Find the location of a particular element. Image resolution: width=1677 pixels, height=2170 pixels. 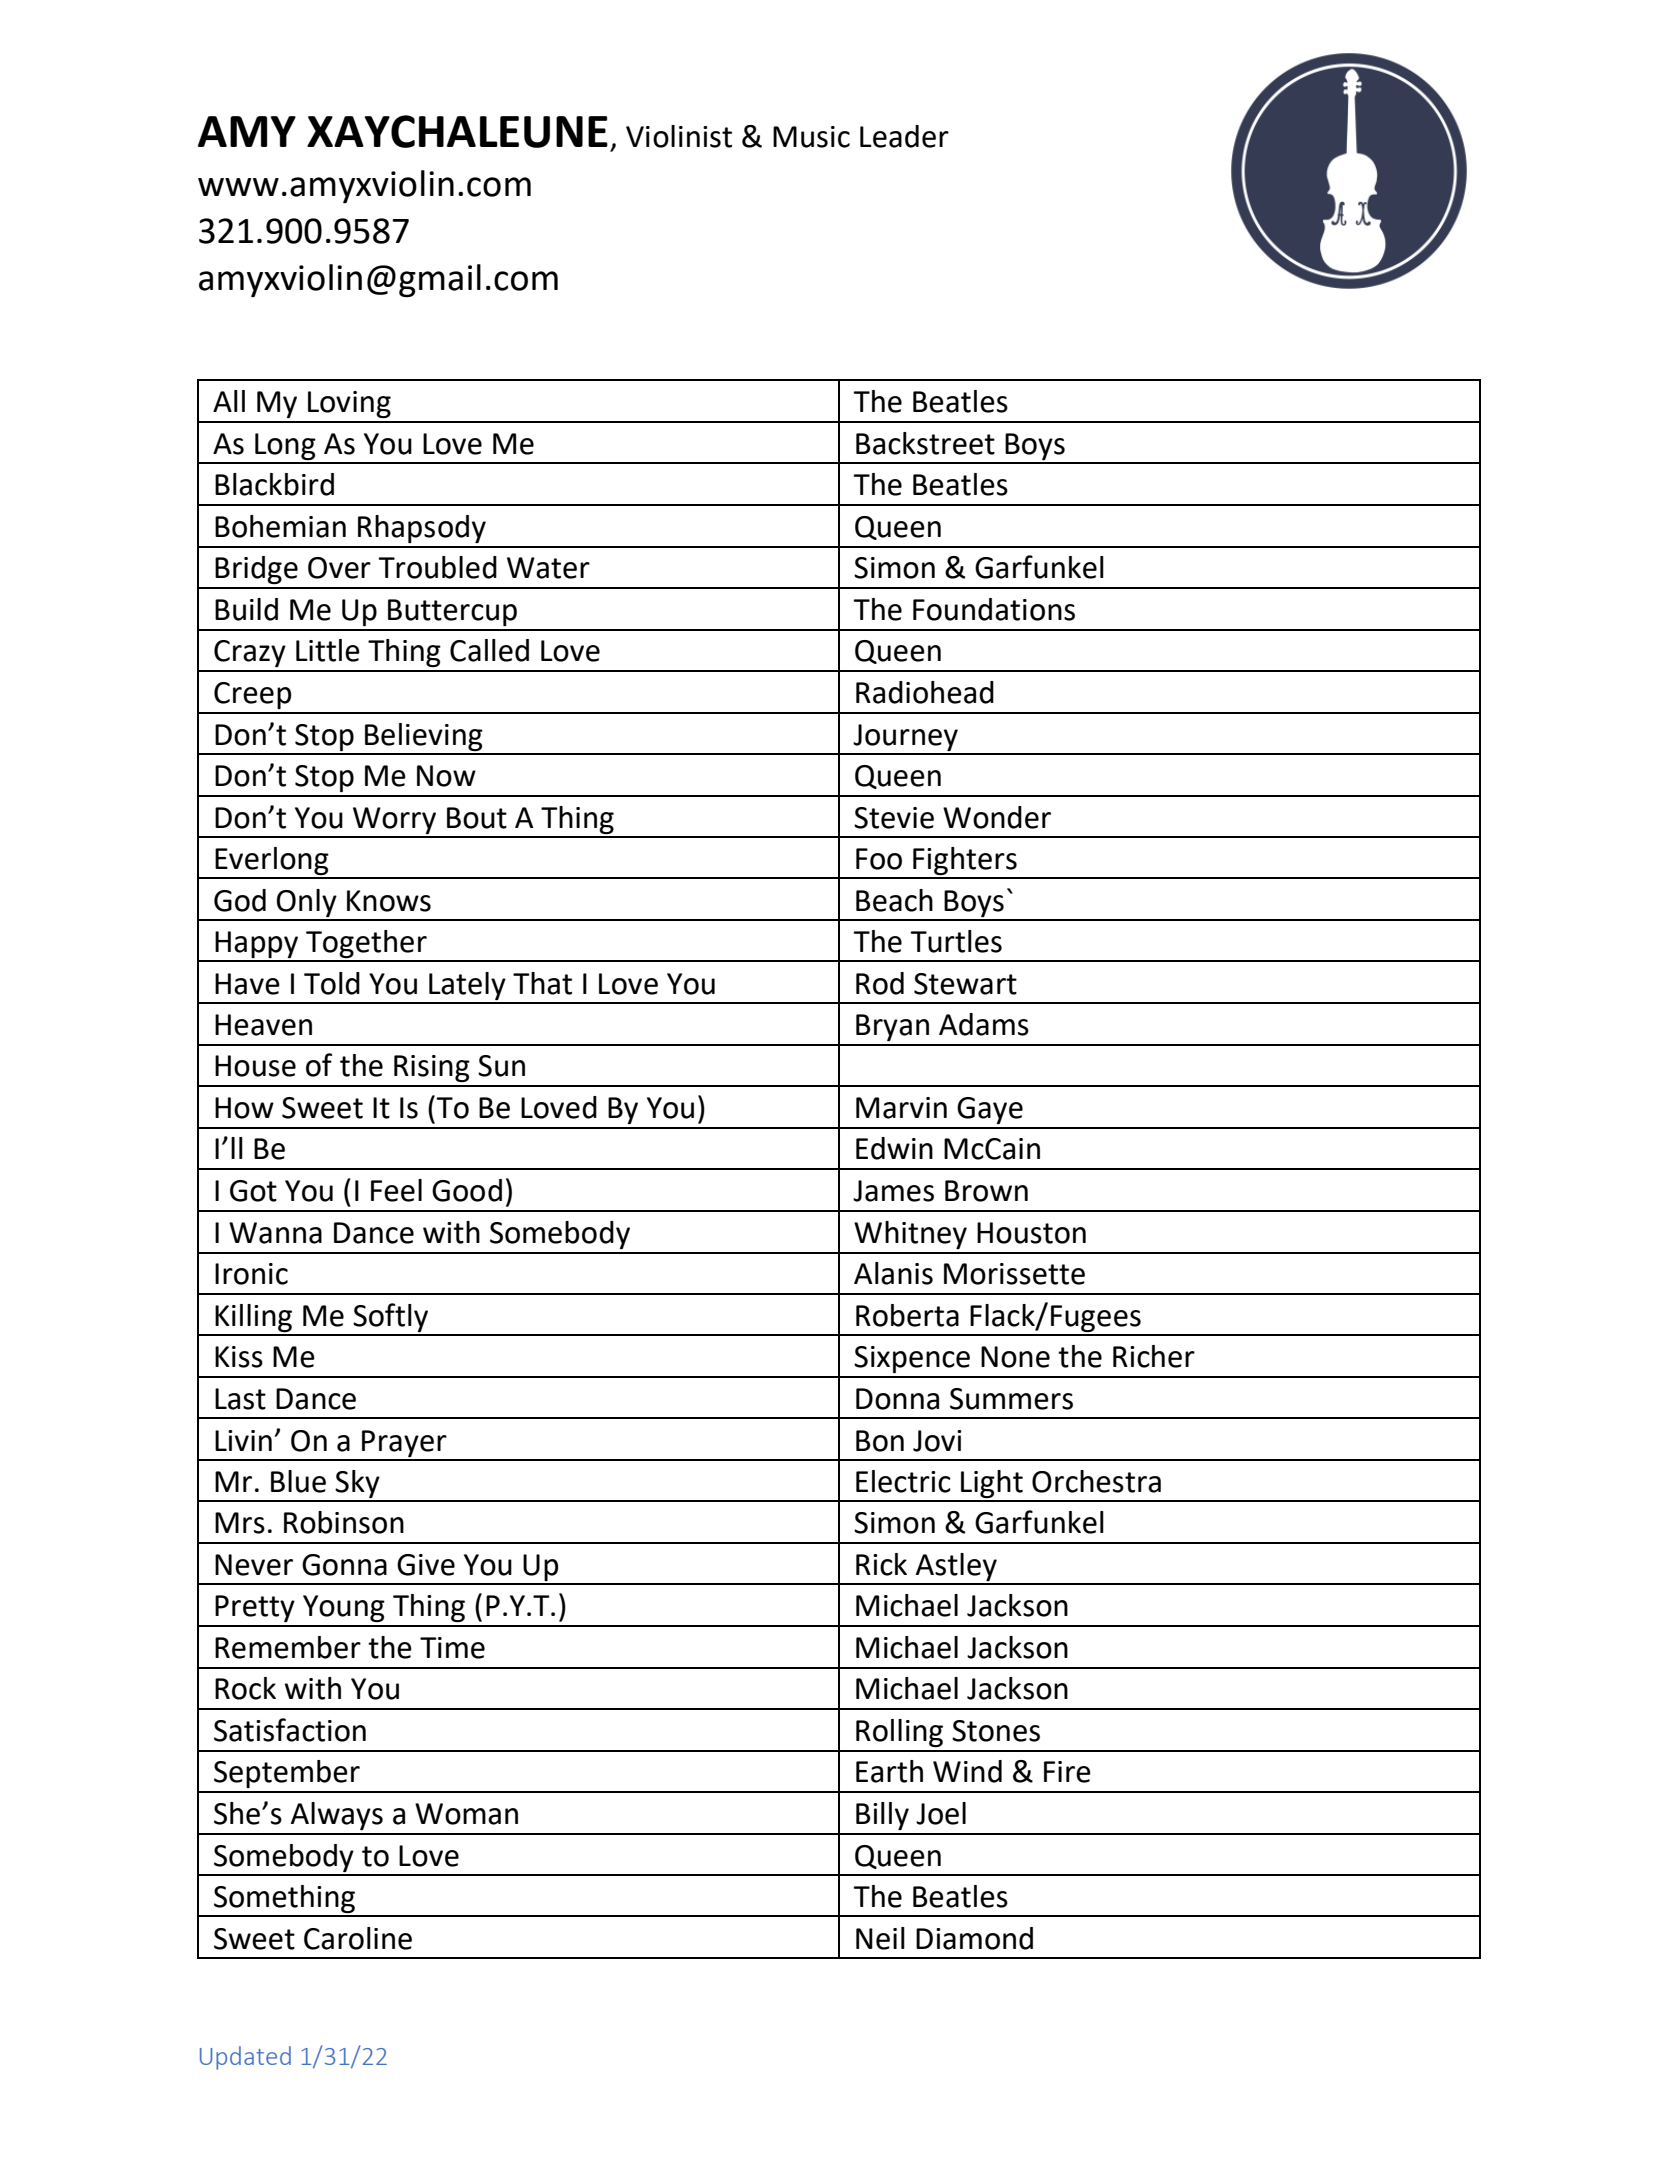

Leader is located at coordinates (904, 136).
